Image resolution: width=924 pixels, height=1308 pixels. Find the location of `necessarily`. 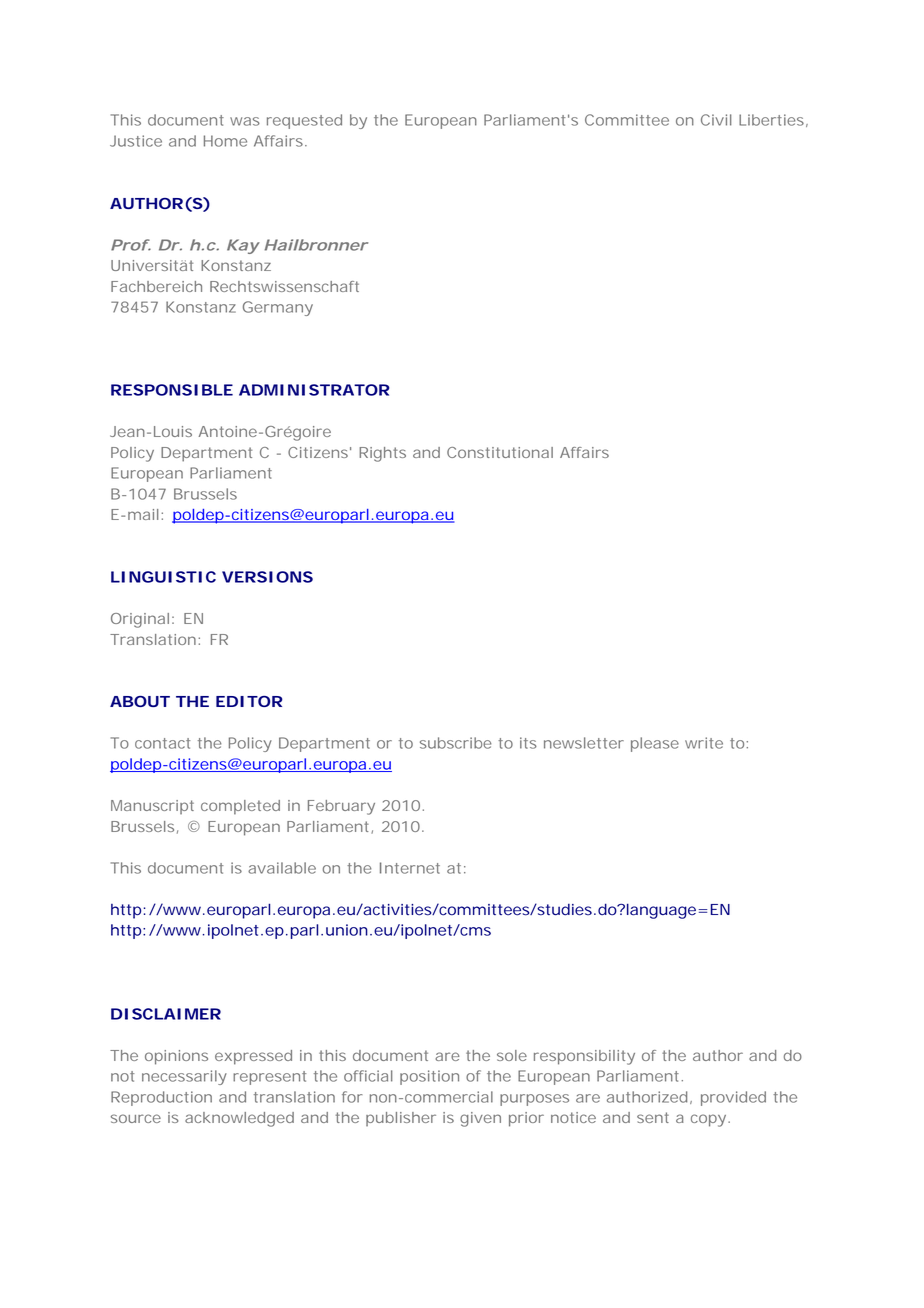

necessarily is located at coordinates (184, 1077).
